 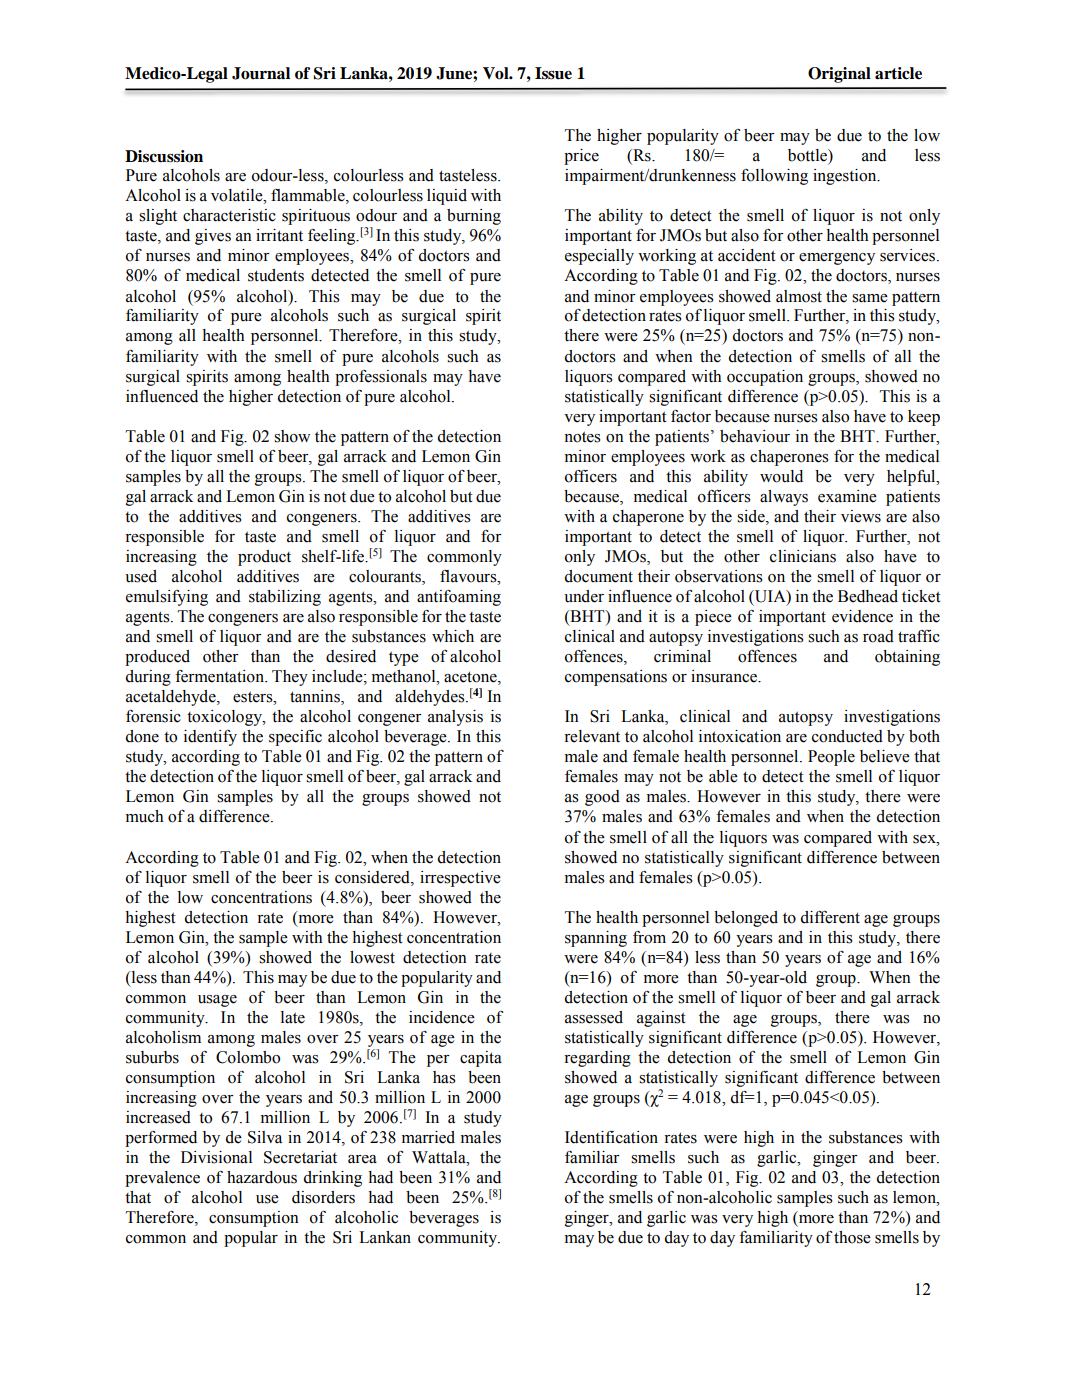 What do you see at coordinates (264, 558) in the screenshot?
I see `product` at bounding box center [264, 558].
